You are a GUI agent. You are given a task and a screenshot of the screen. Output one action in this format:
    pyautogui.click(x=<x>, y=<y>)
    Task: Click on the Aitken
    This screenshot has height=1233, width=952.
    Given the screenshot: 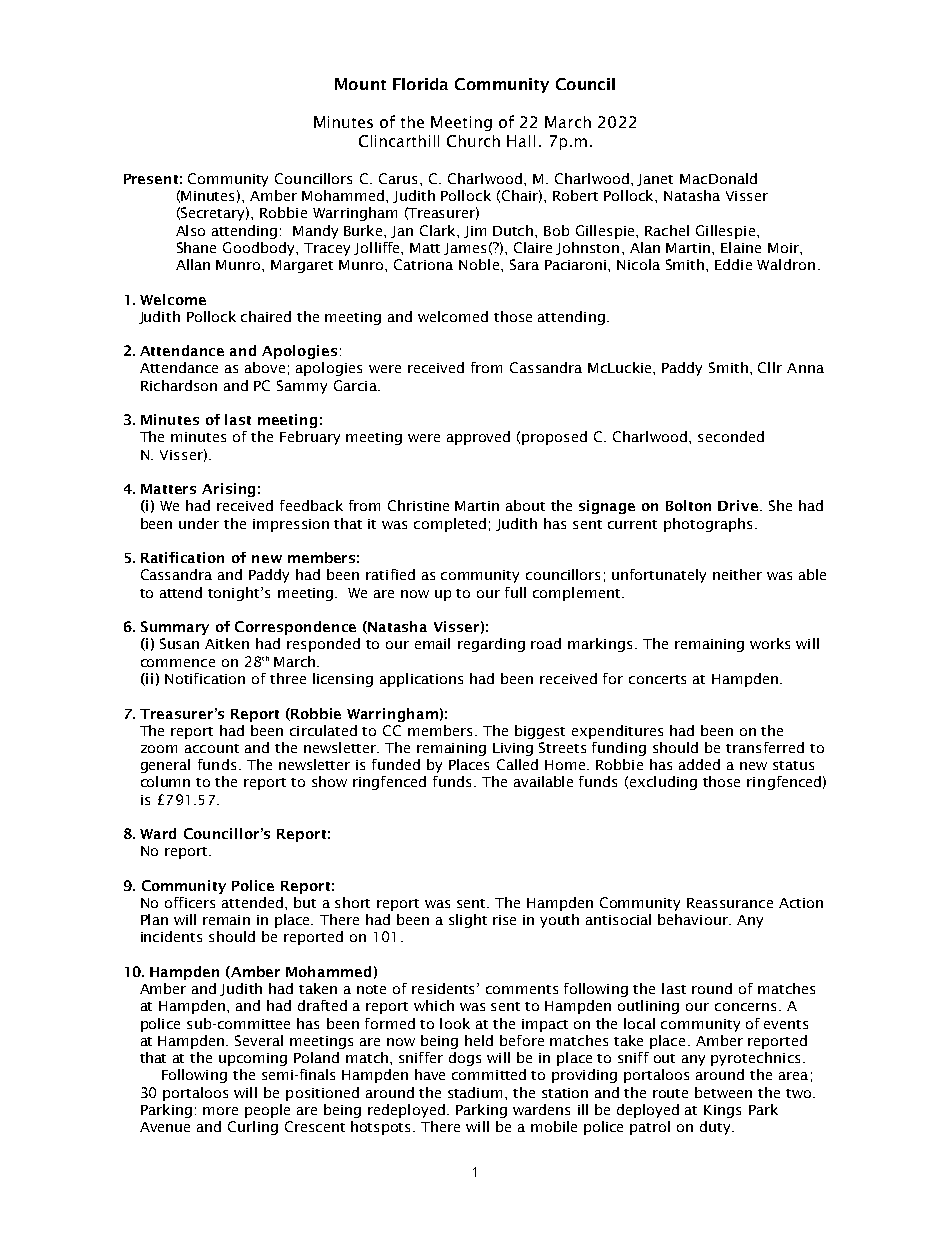 What is the action you would take?
    pyautogui.click(x=227, y=643)
